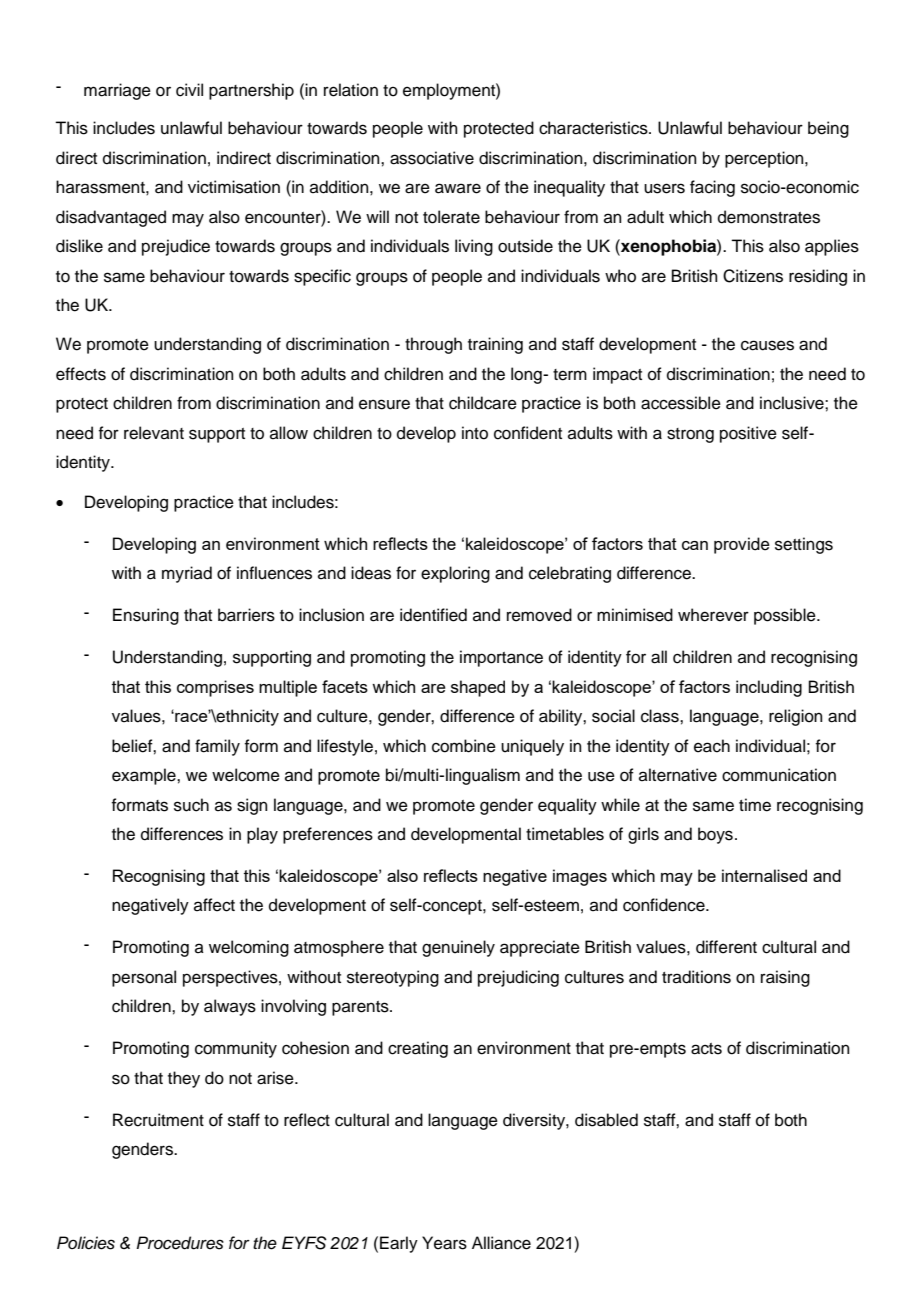 This page has width=924, height=1308. I want to click on effects, so click(81, 374).
